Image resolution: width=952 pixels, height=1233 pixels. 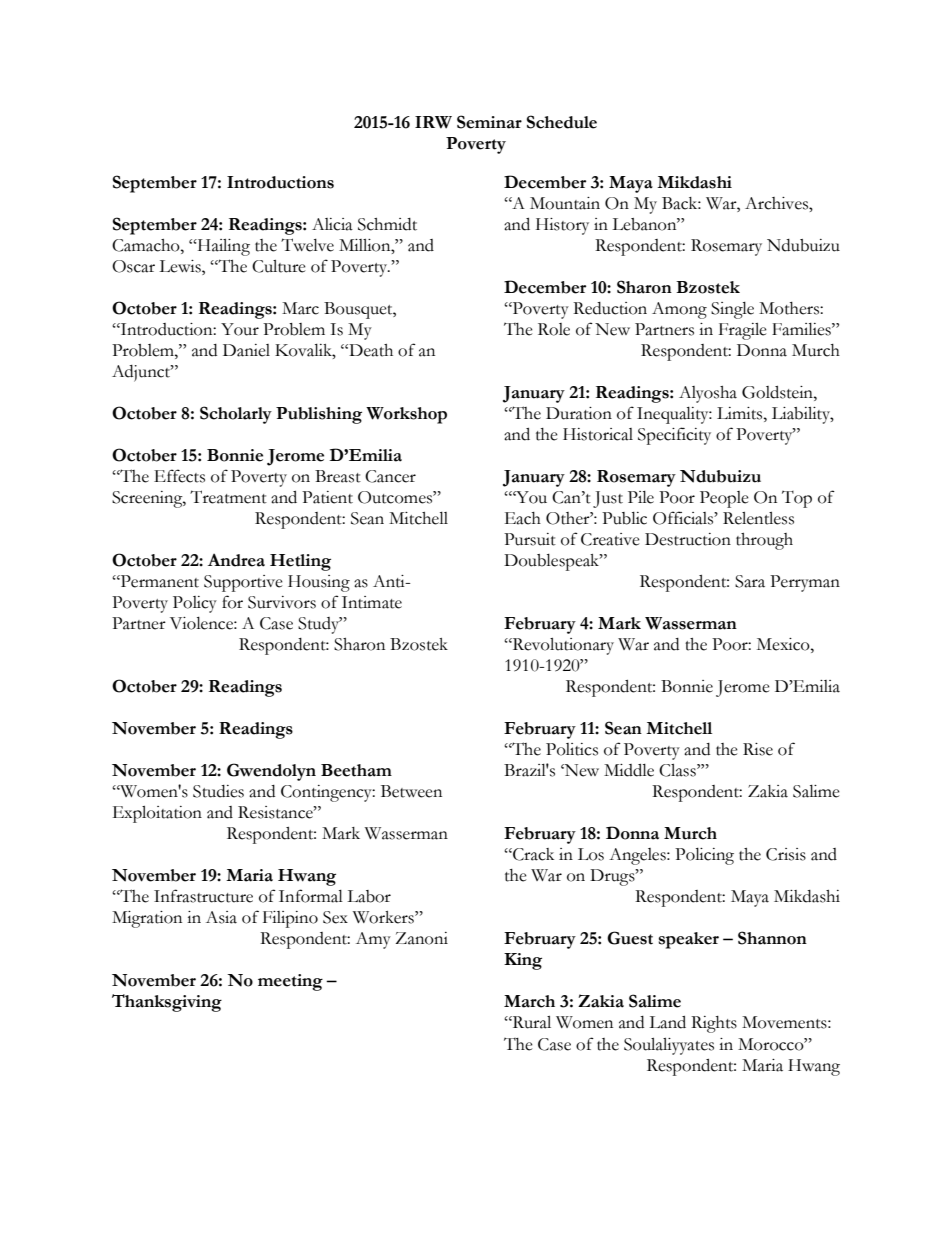 I want to click on Schedule, so click(x=562, y=122).
